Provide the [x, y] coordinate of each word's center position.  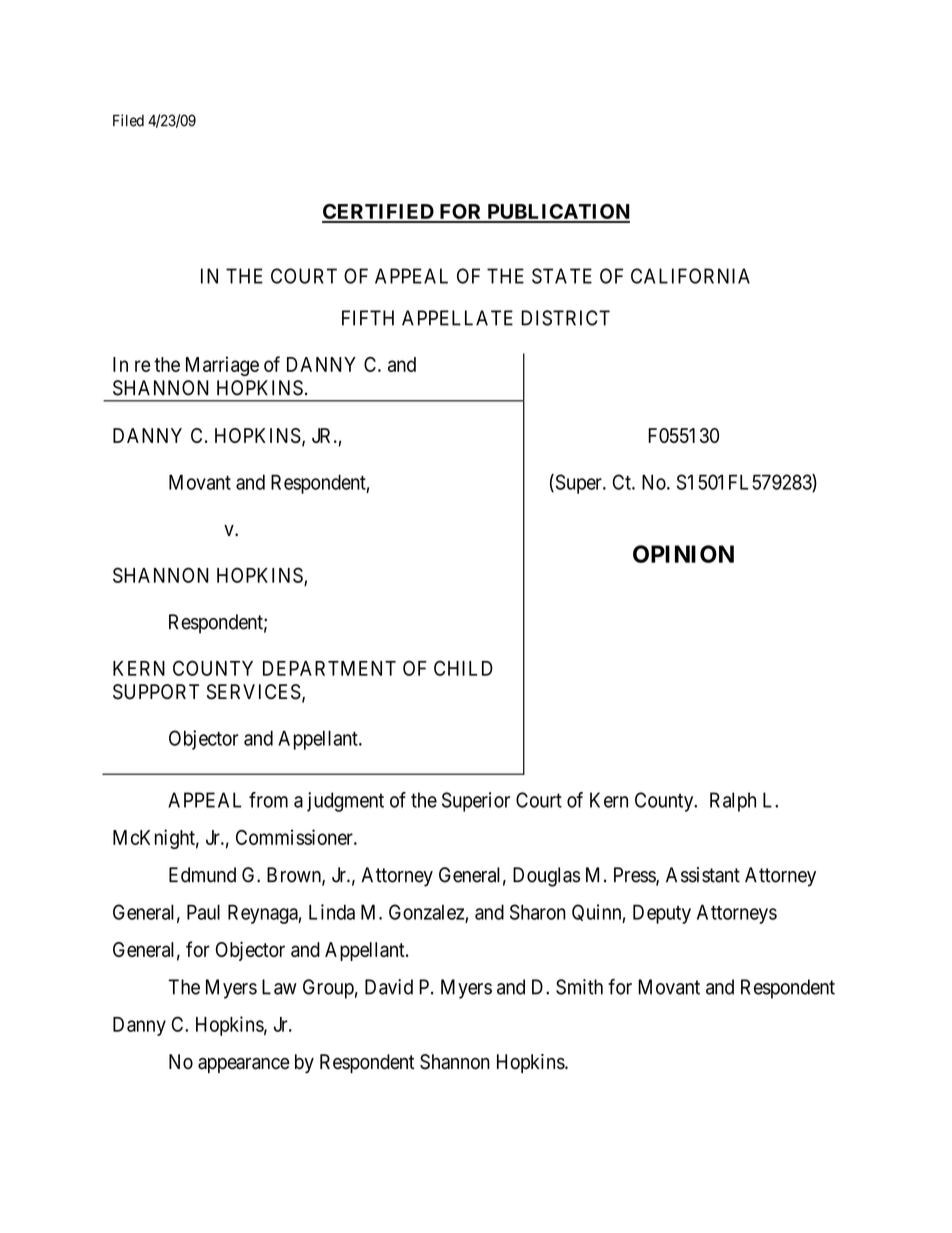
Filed [128, 120]
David [389, 987]
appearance [244, 1065]
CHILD [463, 668]
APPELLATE [457, 318]
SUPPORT [156, 692]
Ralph [733, 802]
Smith [579, 987]
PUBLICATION [557, 213]
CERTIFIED [379, 213]
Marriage [222, 366]
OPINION [683, 554]
